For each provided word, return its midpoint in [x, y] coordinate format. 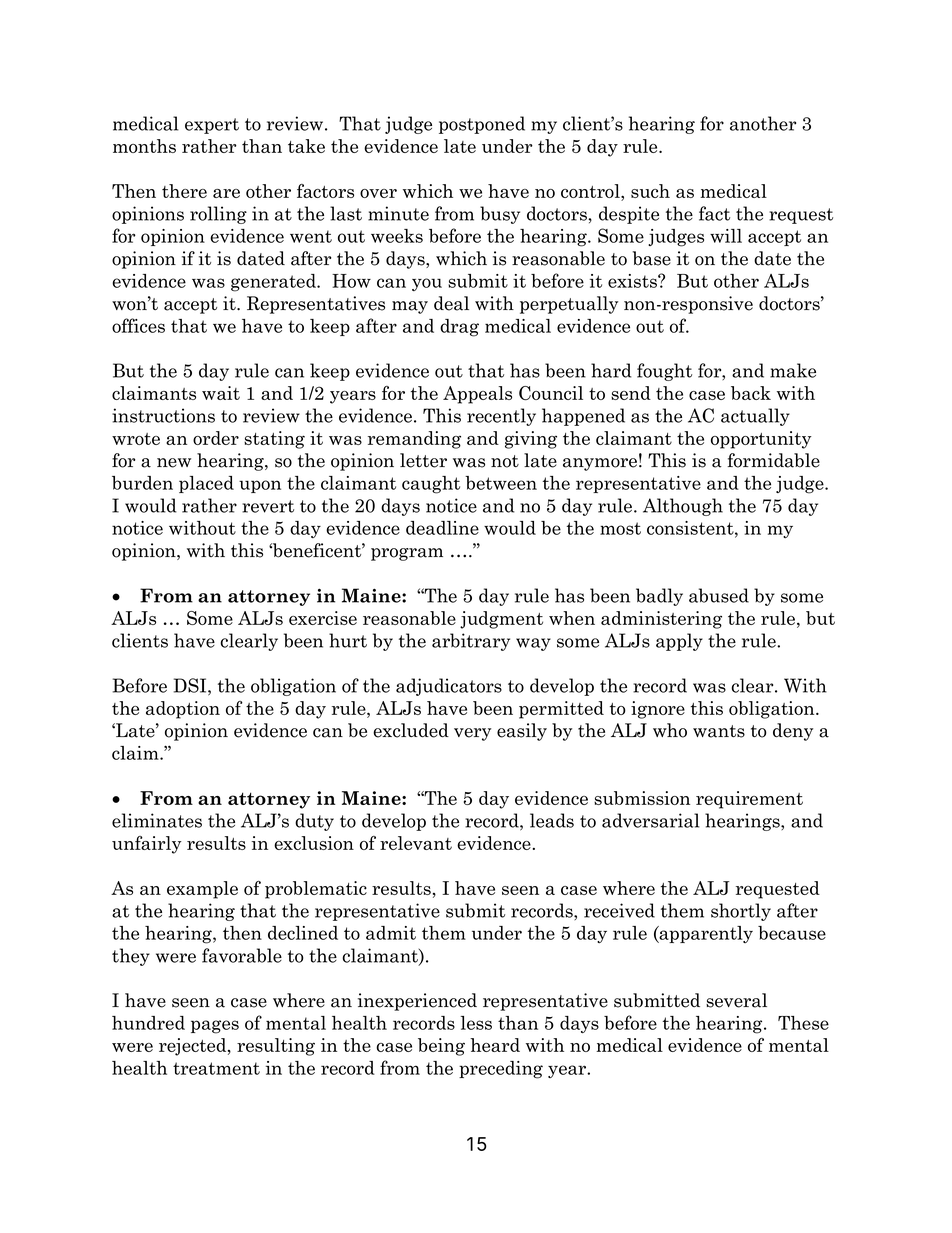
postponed [482, 125]
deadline [442, 528]
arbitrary [471, 642]
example [202, 890]
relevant [416, 843]
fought [664, 372]
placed [206, 484]
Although [683, 507]
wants [719, 731]
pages [215, 1027]
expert [212, 126]
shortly [741, 912]
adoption [183, 710]
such [650, 191]
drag [459, 328]
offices [138, 325]
